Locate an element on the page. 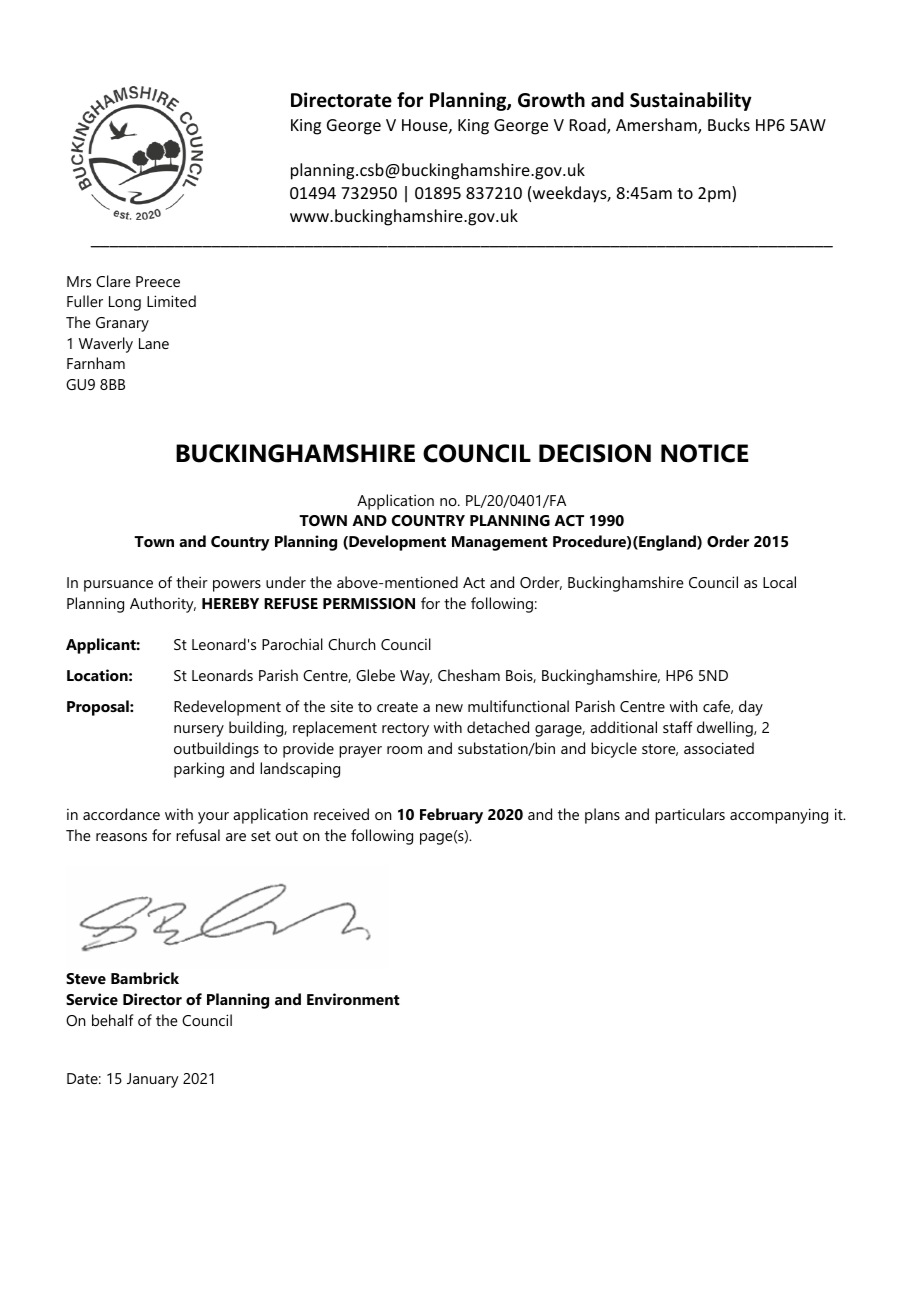  Lane is located at coordinates (154, 343).
